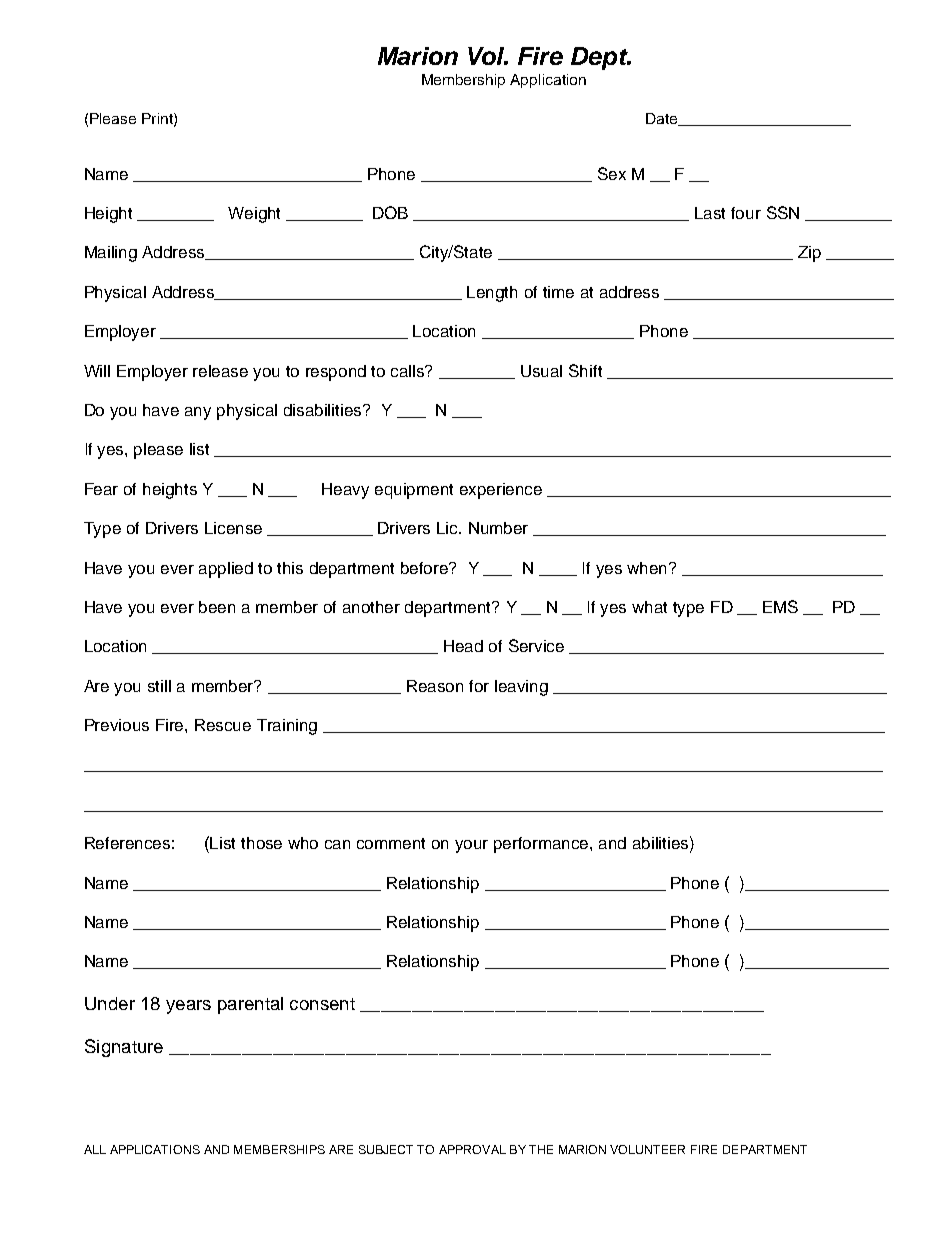 The image size is (952, 1233). What do you see at coordinates (612, 173) in the document?
I see `Sex` at bounding box center [612, 173].
